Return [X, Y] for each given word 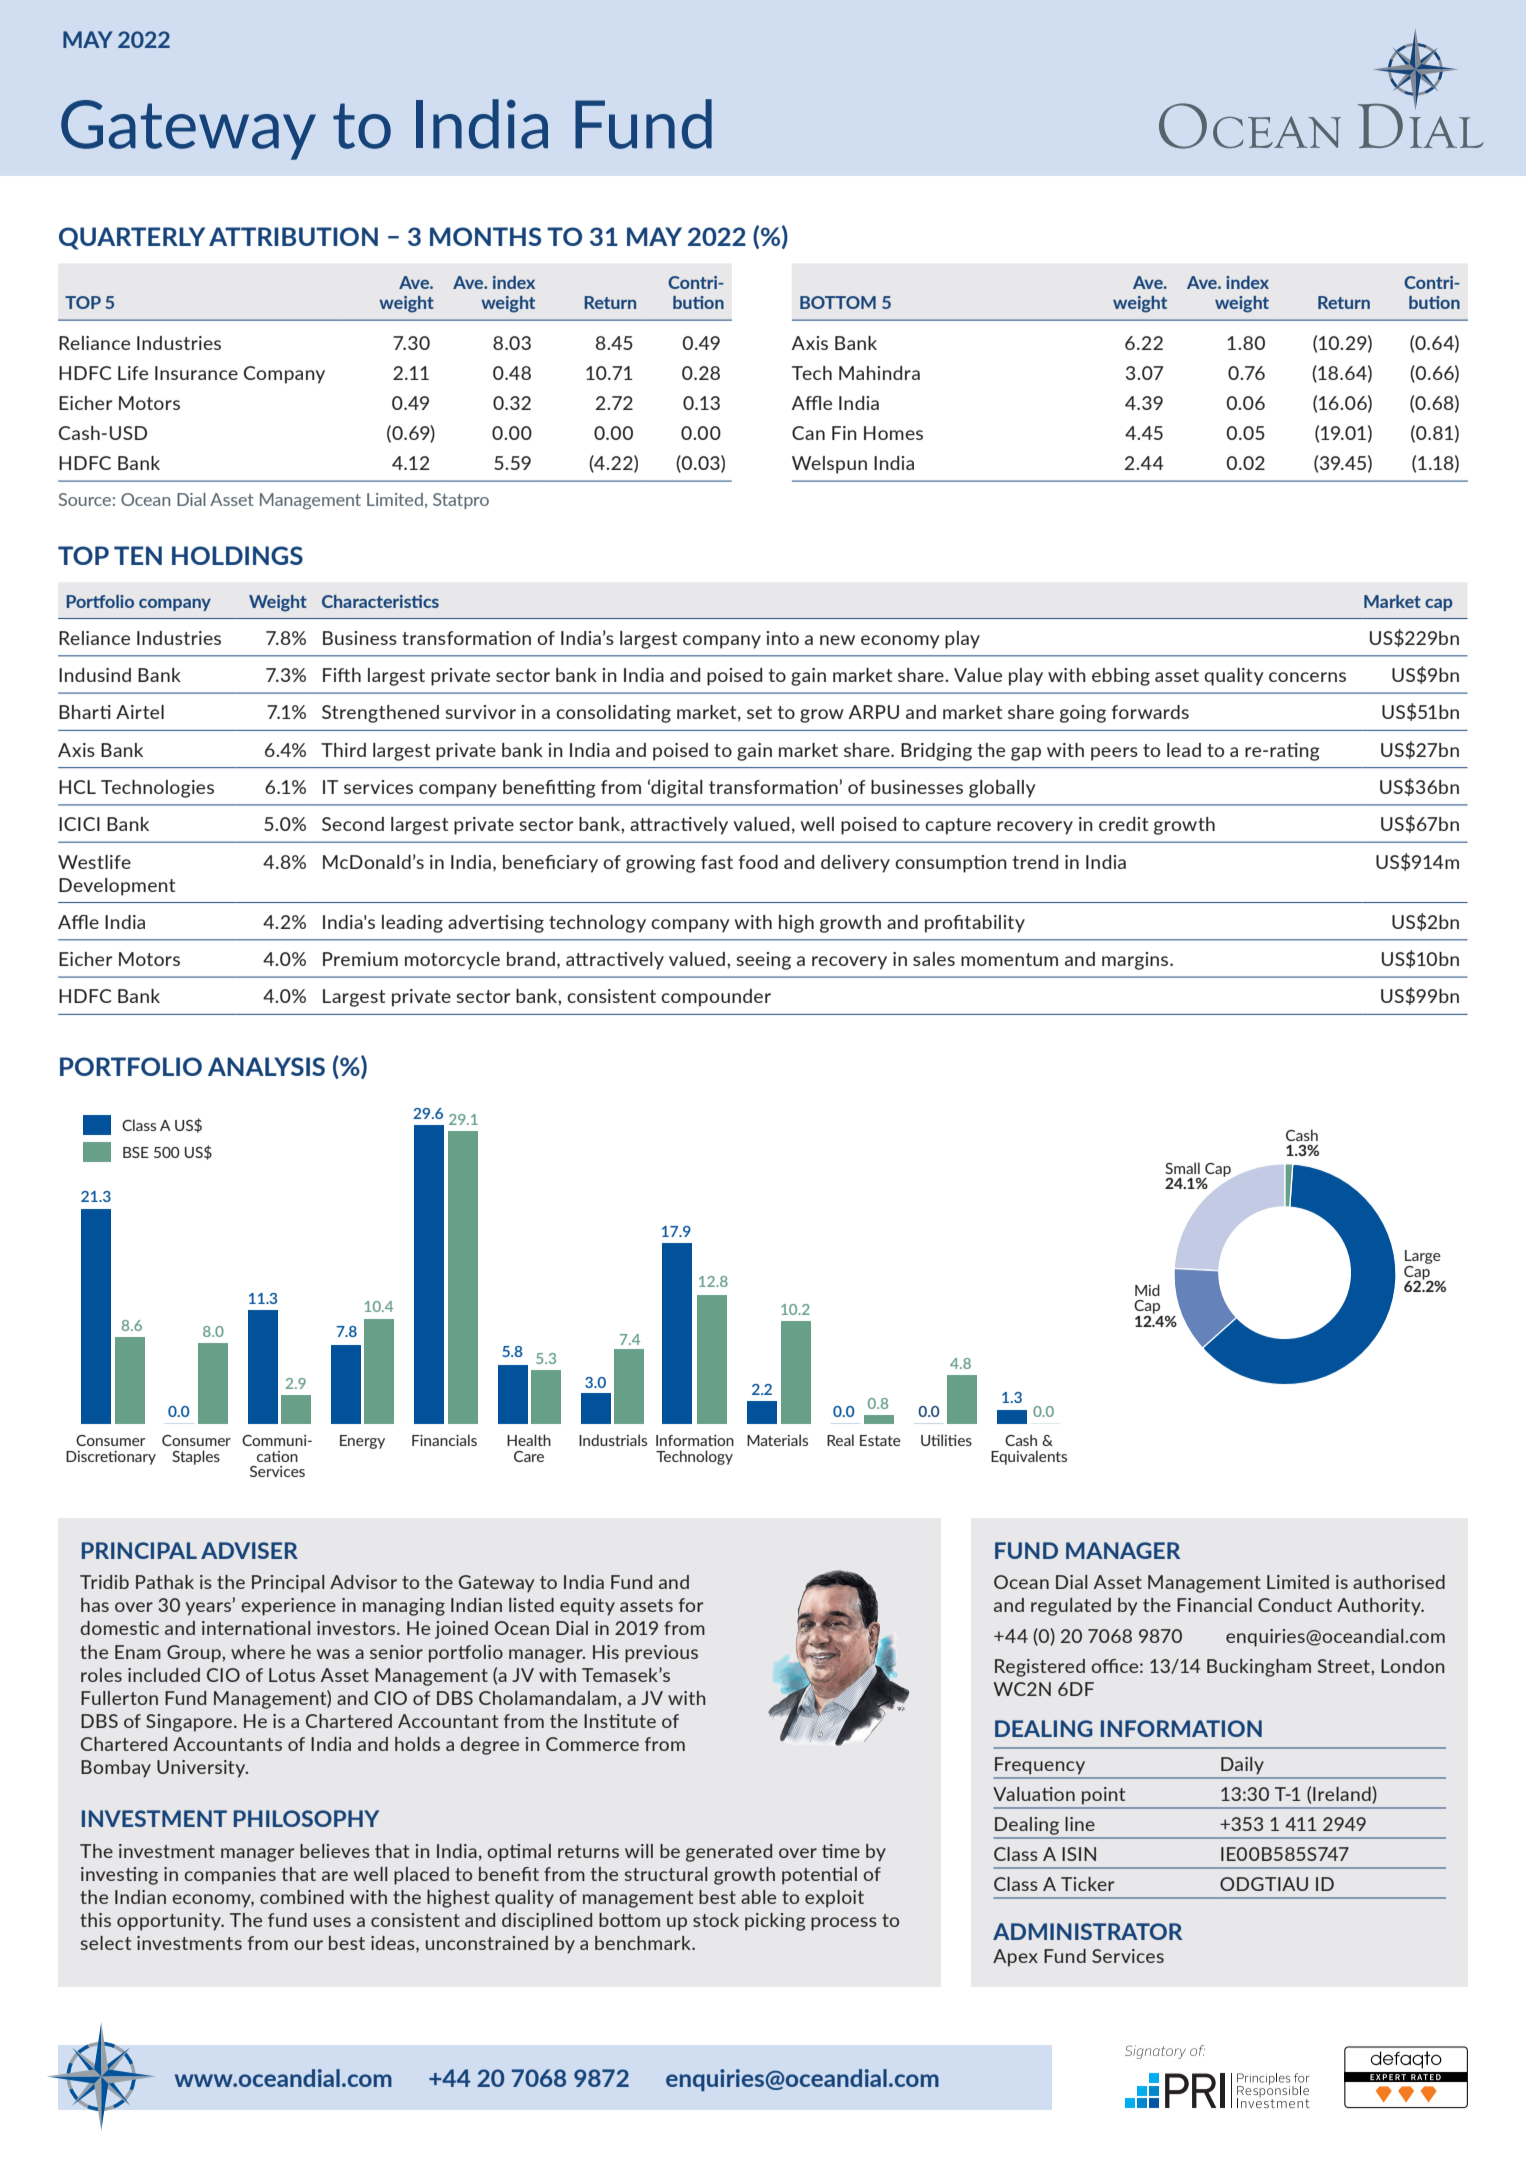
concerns [1307, 677]
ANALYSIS [266, 1066]
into [782, 638]
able [758, 1897]
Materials [777, 1440]
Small [1182, 1168]
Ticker [1087, 1884]
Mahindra [879, 373]
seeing [763, 961]
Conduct [1295, 1605]
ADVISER [249, 1550]
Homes [893, 433]
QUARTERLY [132, 238]
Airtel [140, 712]
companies [230, 1876]
